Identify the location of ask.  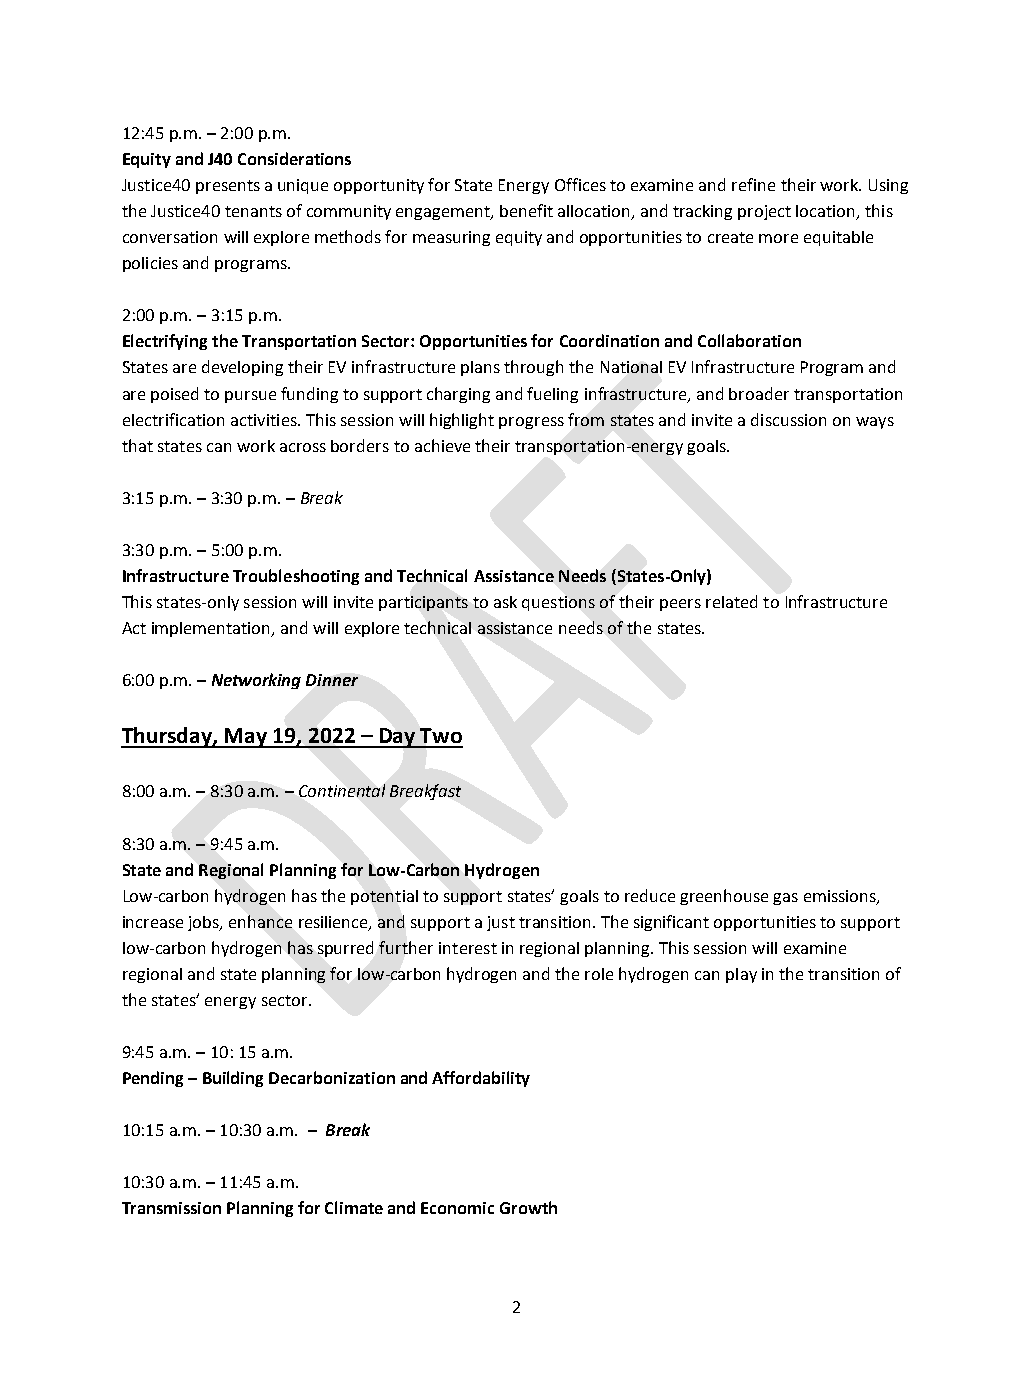
(505, 602).
